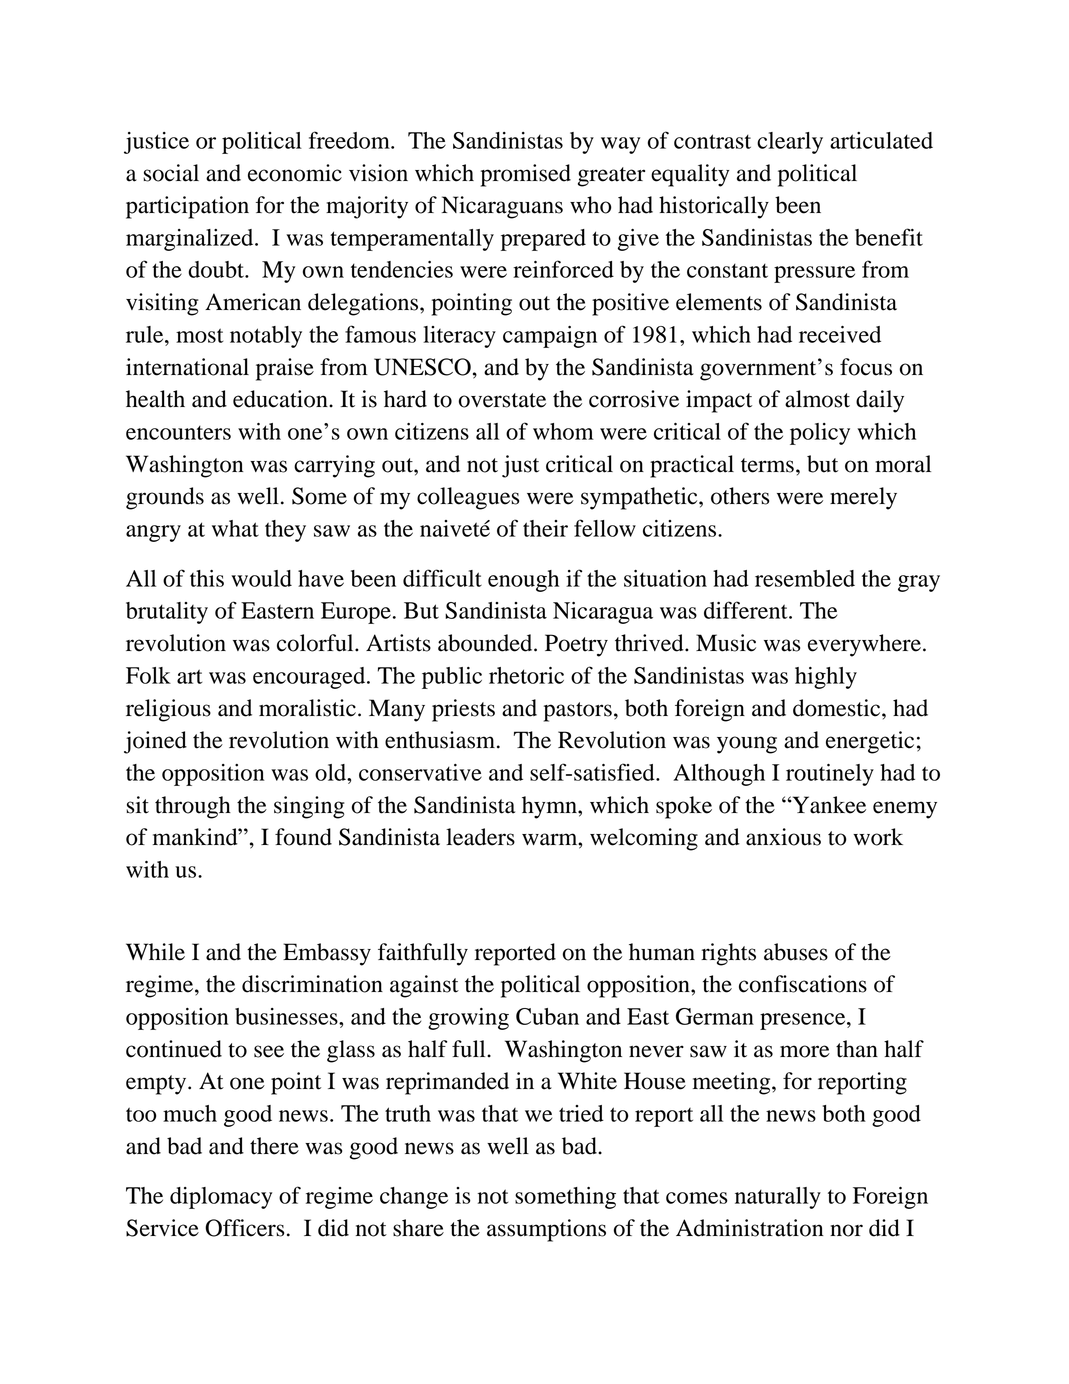 This screenshot has height=1384, width=1069. Describe the element at coordinates (480, 837) in the screenshot. I see `leaders` at that location.
